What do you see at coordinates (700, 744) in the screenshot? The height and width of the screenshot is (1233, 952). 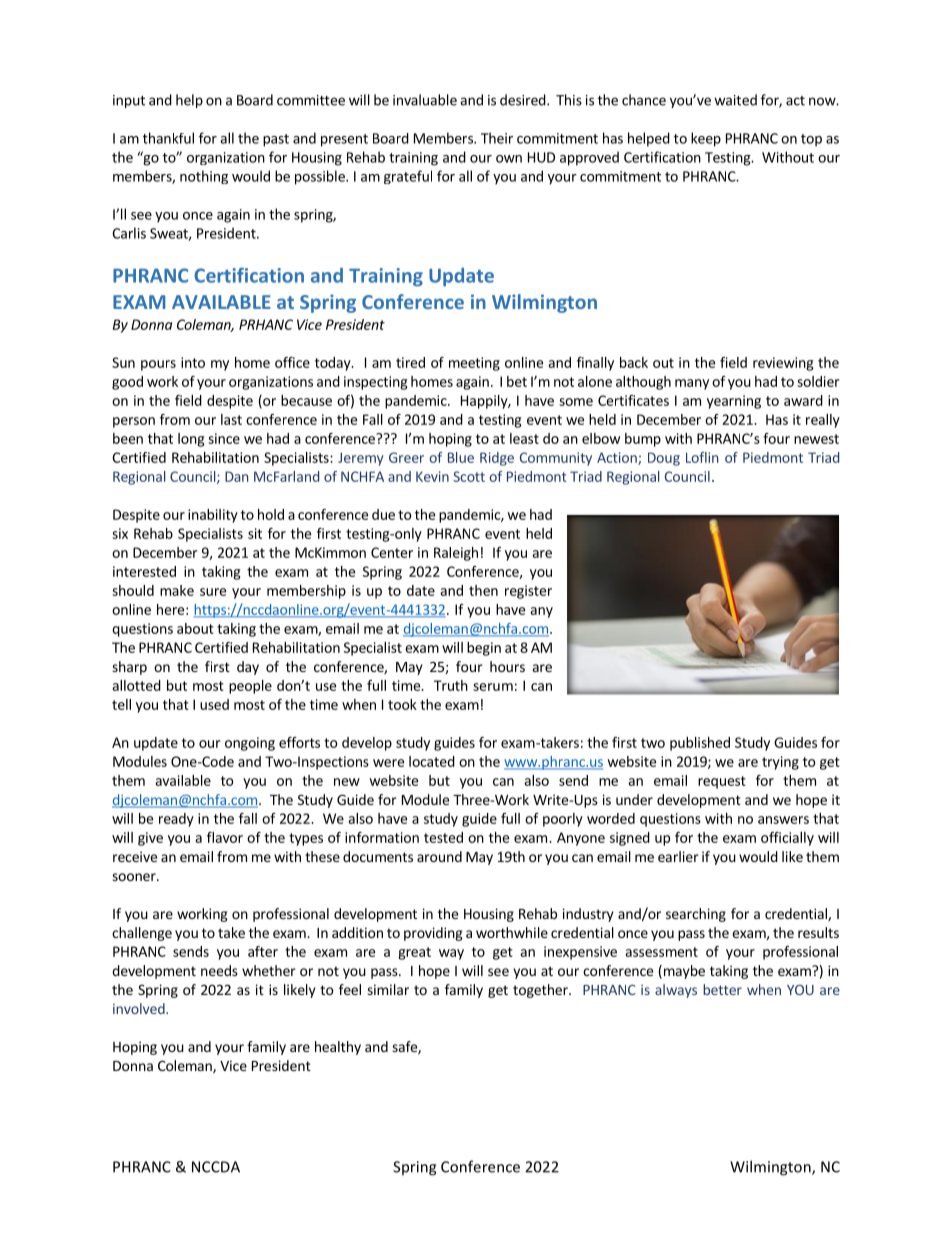 I see `published` at bounding box center [700, 744].
